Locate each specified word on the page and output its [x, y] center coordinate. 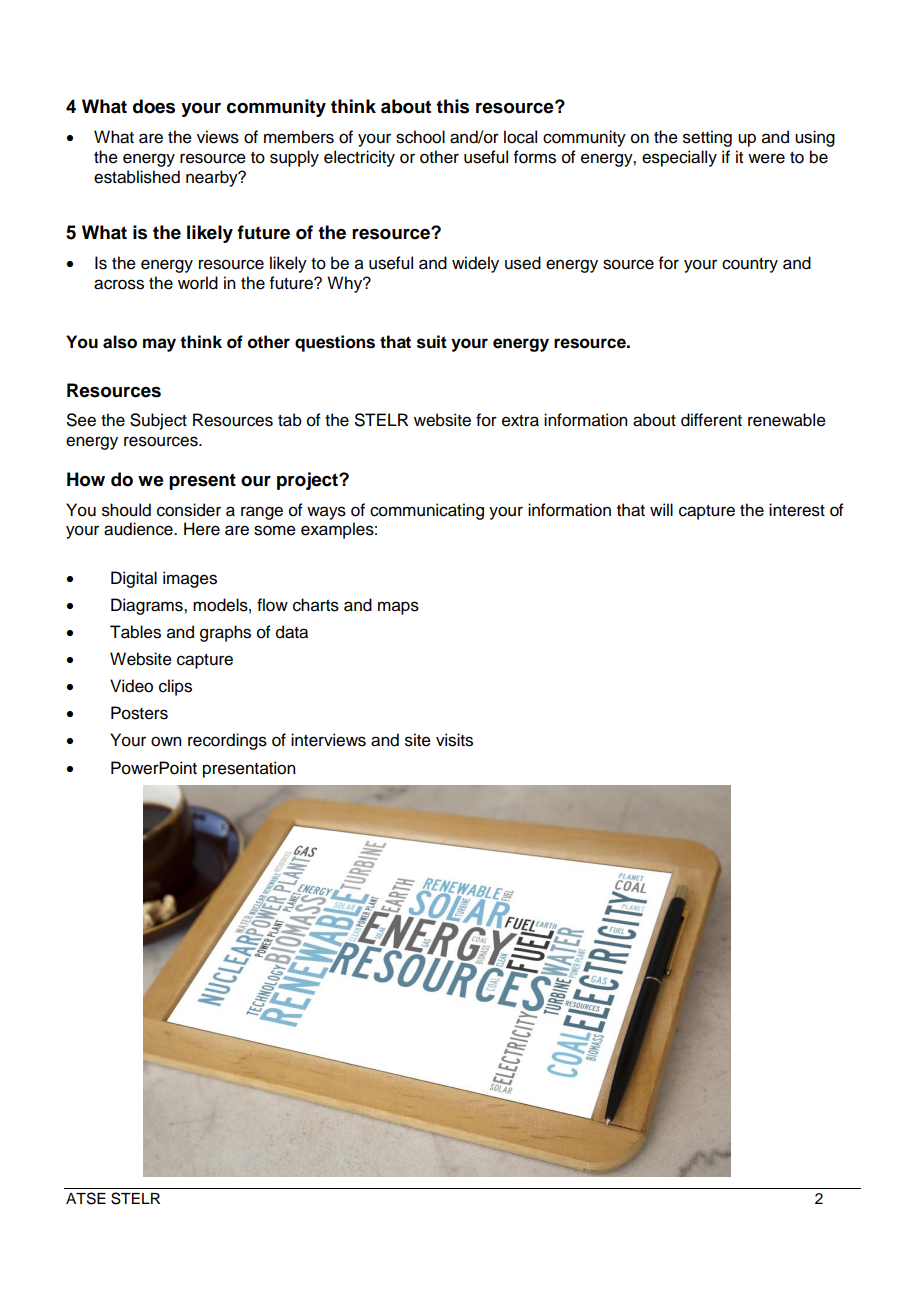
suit [432, 342]
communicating [427, 511]
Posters [139, 713]
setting [707, 138]
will [661, 509]
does [154, 106]
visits [454, 740]
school [420, 137]
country [750, 265]
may [159, 345]
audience [139, 529]
